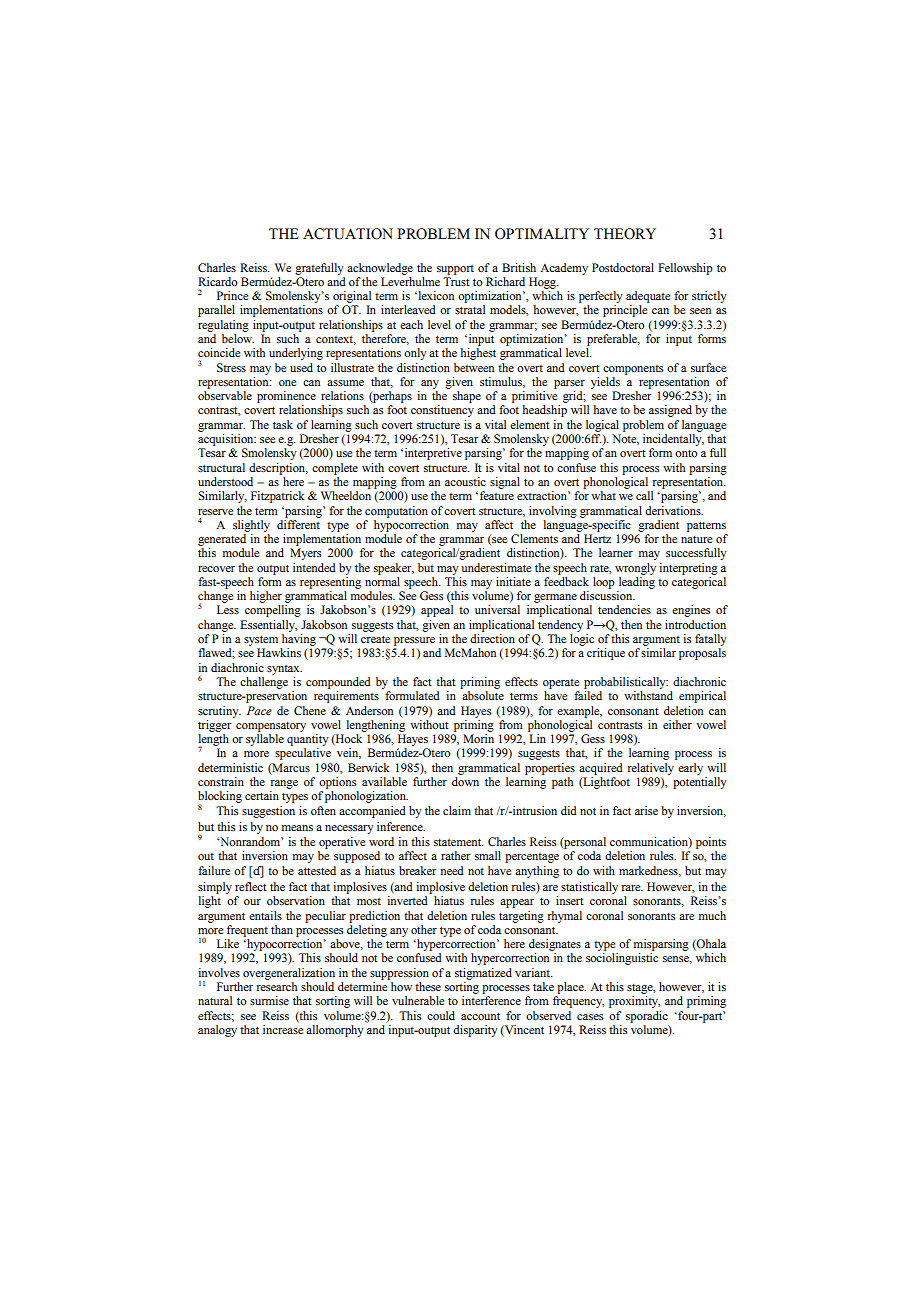  What do you see at coordinates (455, 270) in the image?
I see `support` at bounding box center [455, 270].
